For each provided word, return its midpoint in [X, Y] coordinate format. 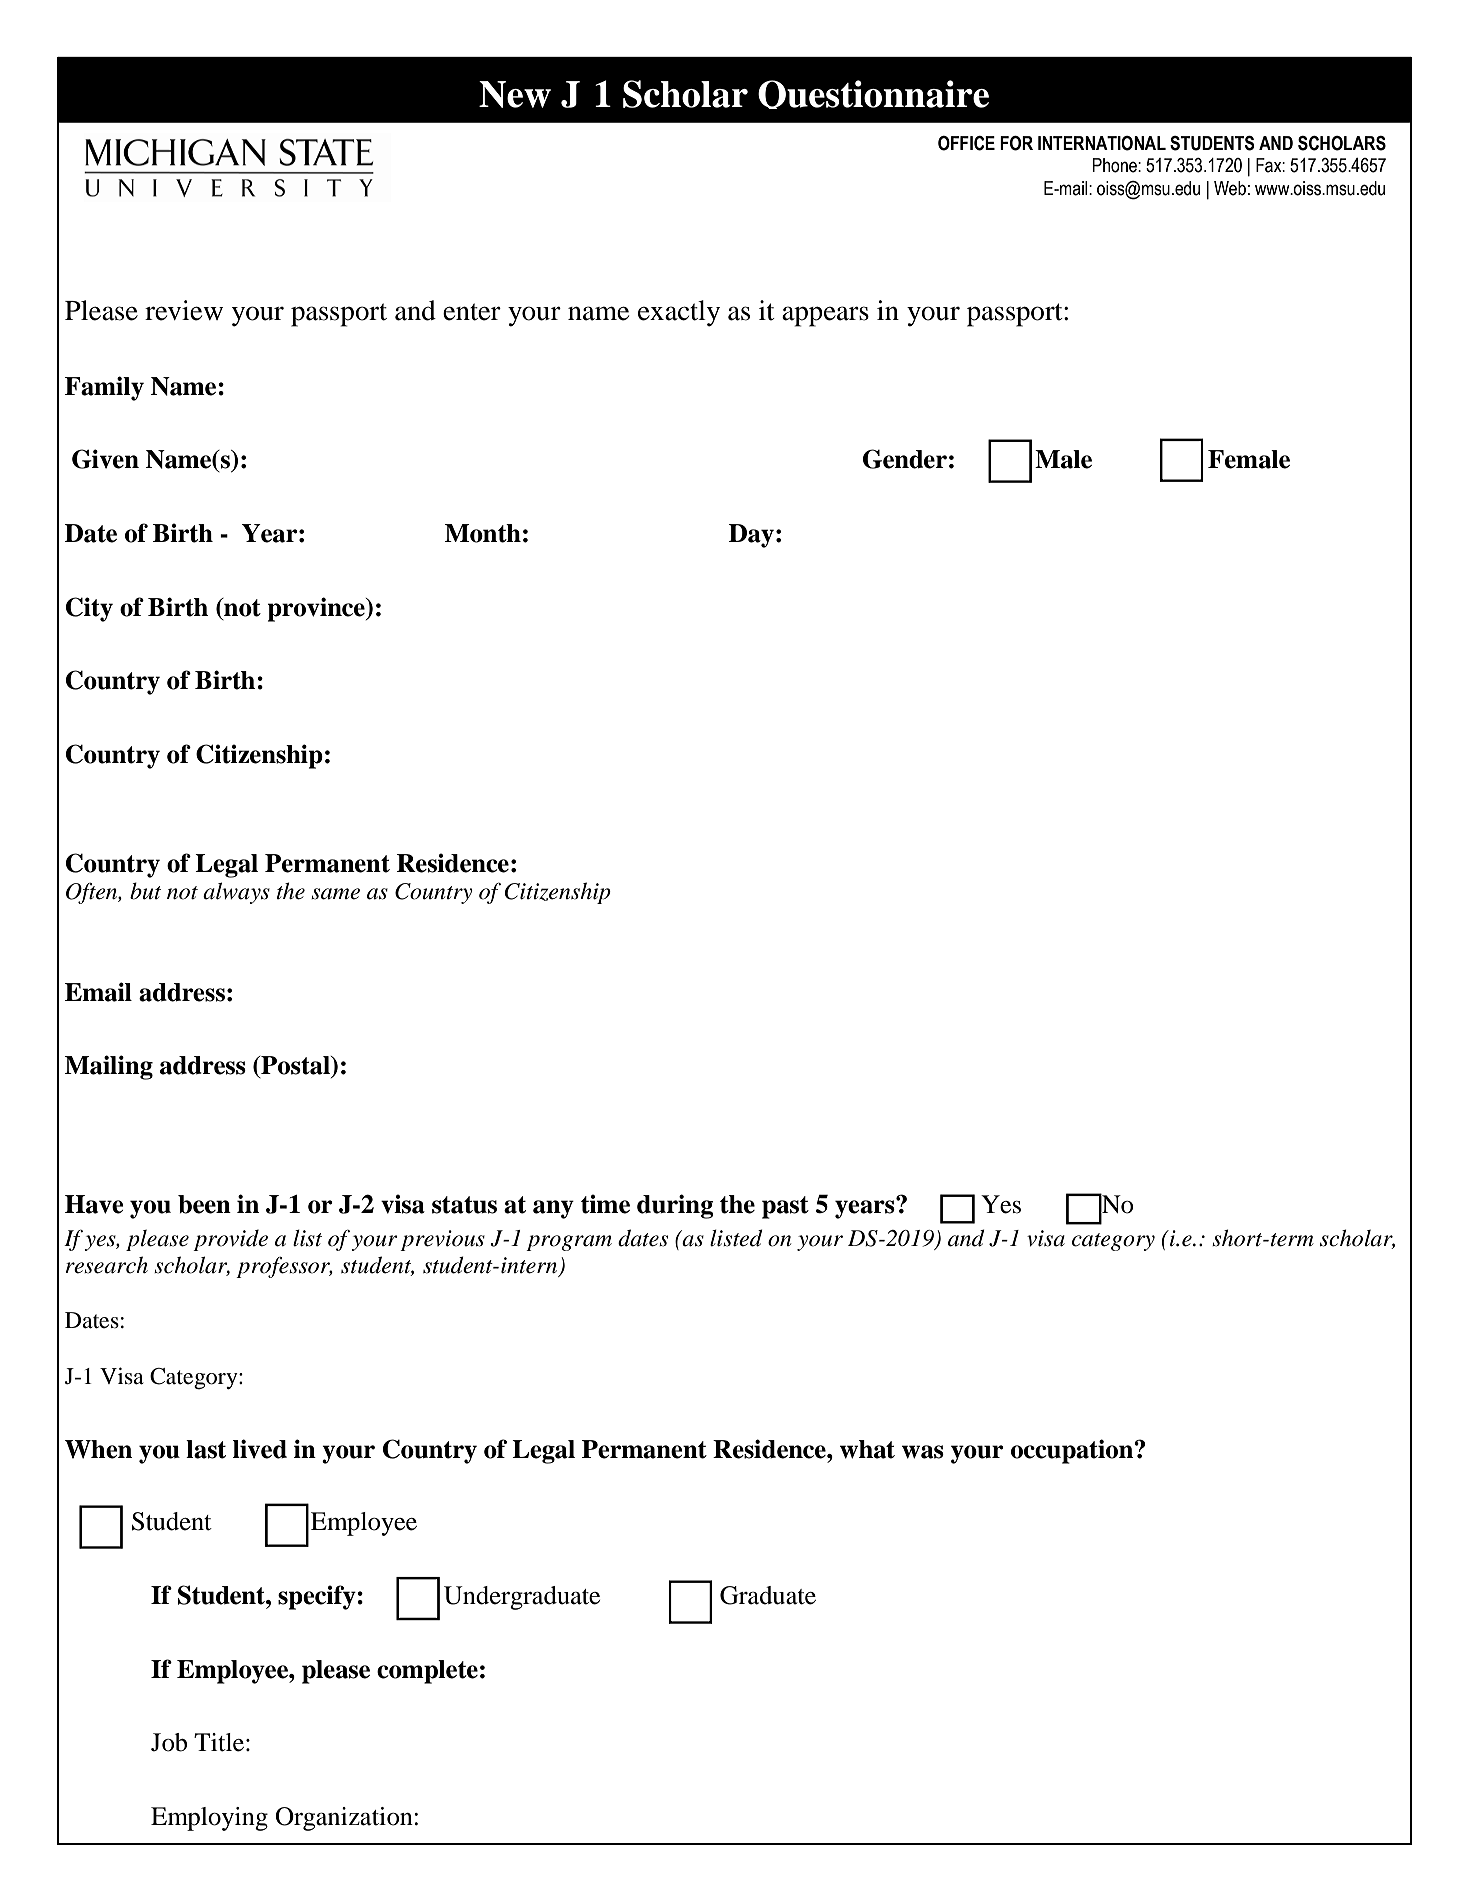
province [317, 609]
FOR [1016, 143]
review [184, 310]
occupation [1073, 1451]
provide [230, 1240]
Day [751, 536]
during [675, 1206]
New [515, 94]
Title [219, 1742]
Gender [905, 459]
